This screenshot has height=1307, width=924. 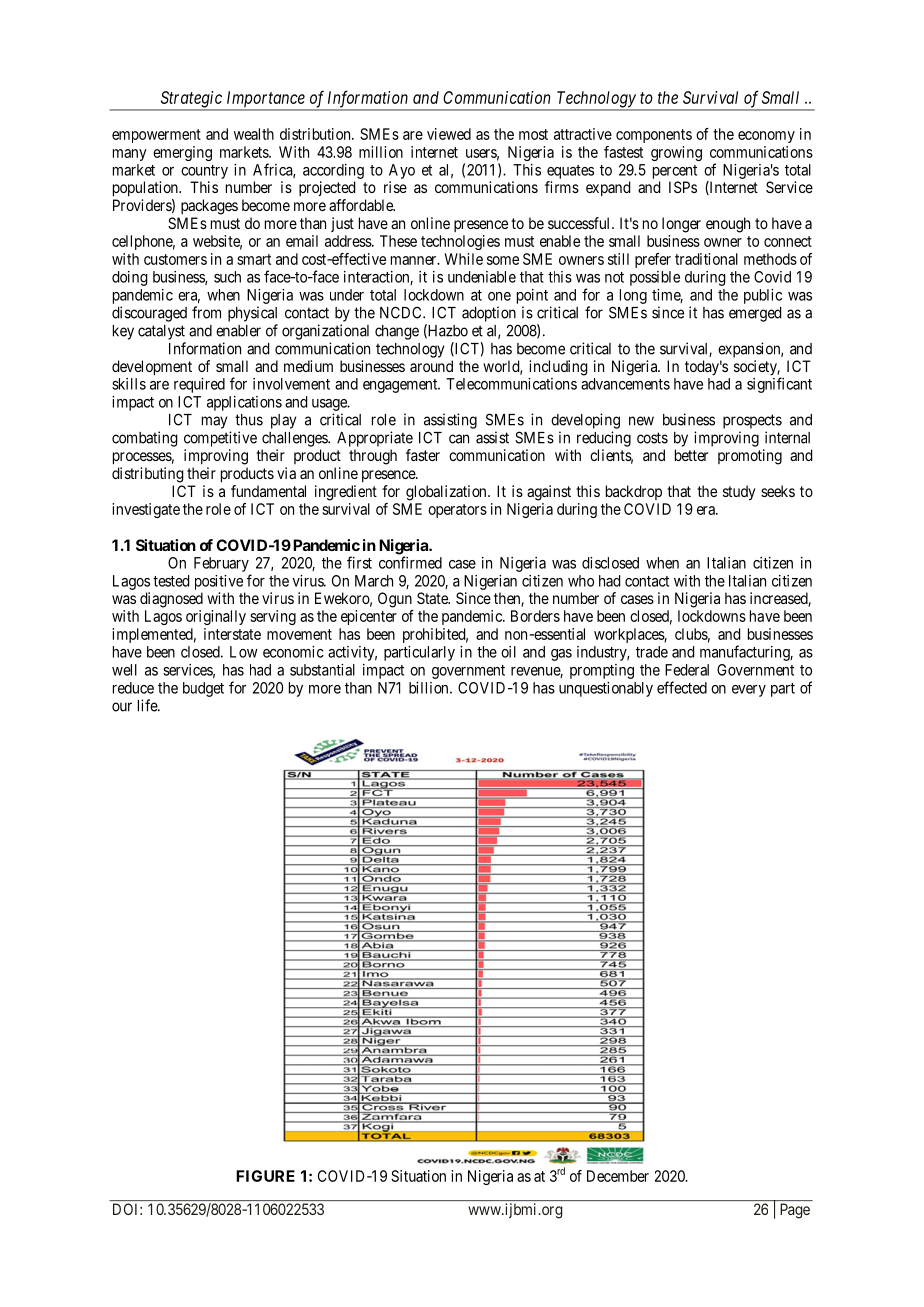 What do you see at coordinates (508, 652) in the screenshot?
I see `oil` at bounding box center [508, 652].
